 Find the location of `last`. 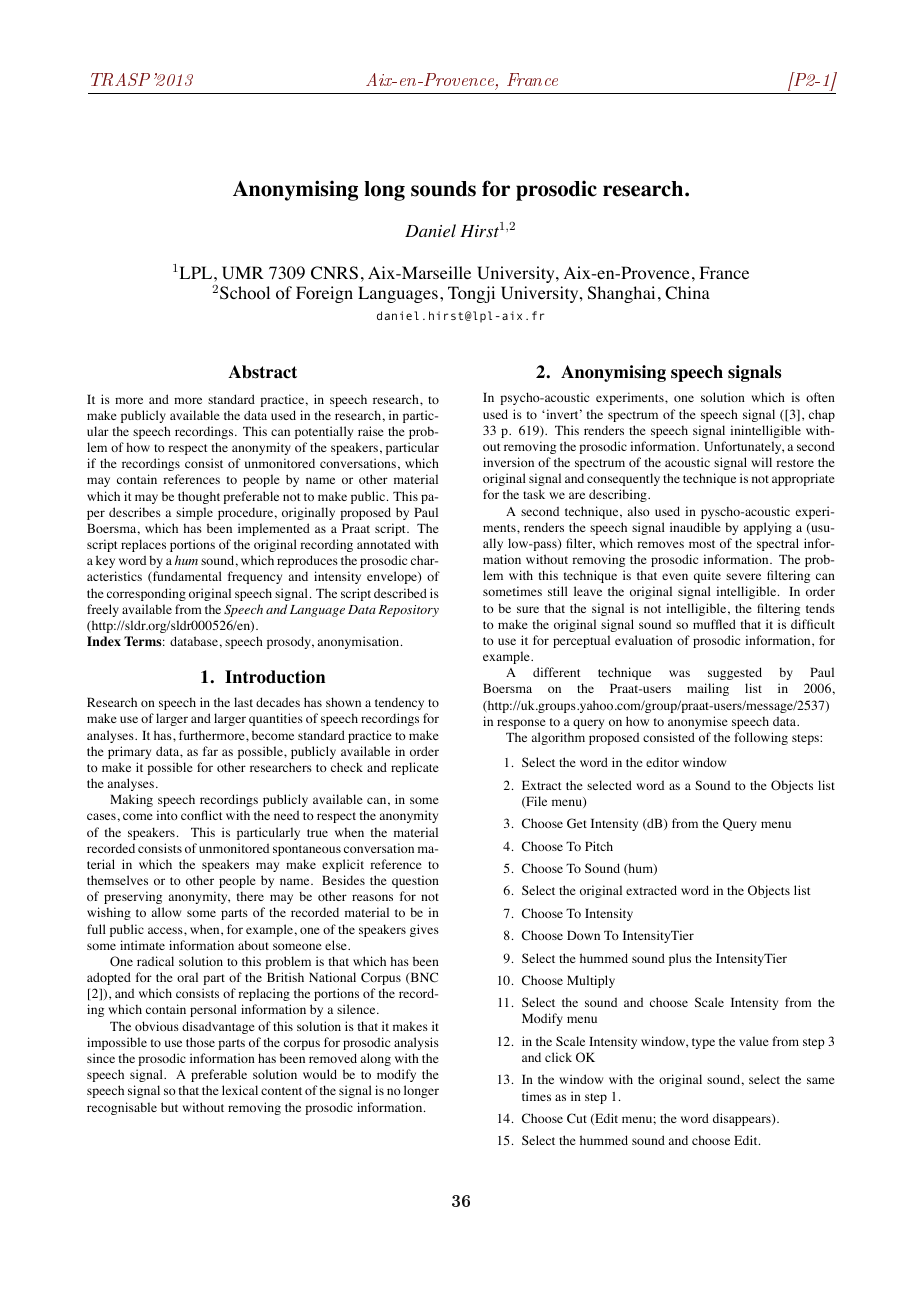

last is located at coordinates (243, 702).
